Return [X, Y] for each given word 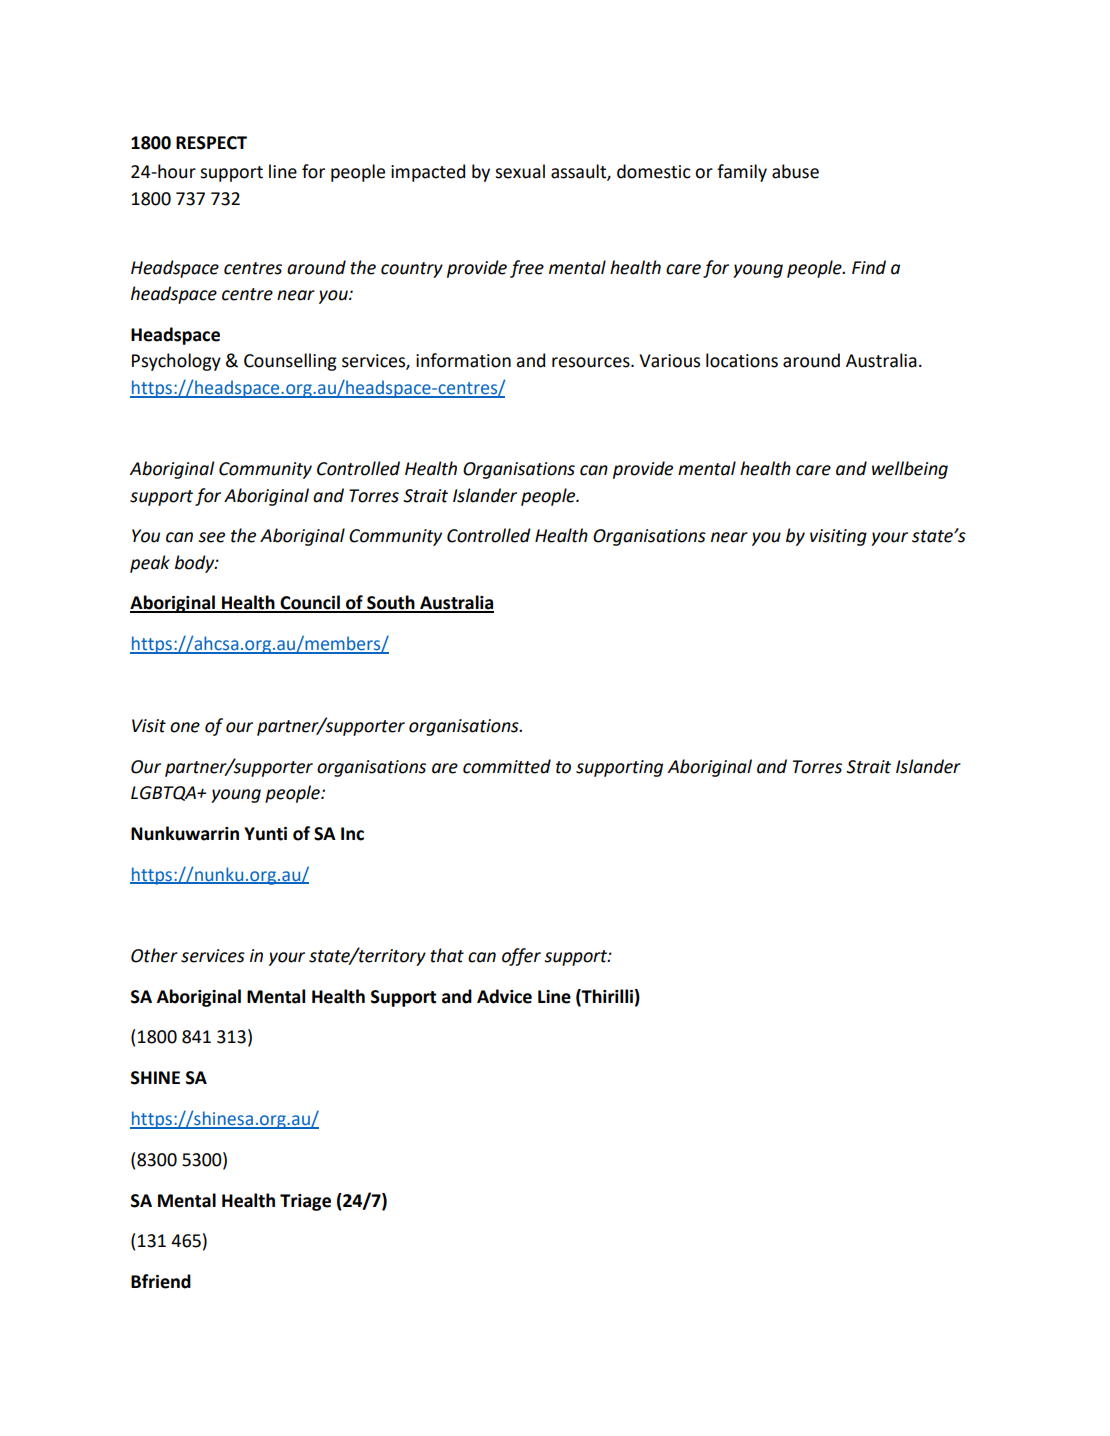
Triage [305, 1202]
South [391, 603]
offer [521, 957]
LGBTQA [165, 793]
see [211, 537]
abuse [795, 171]
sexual [520, 171]
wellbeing [910, 470]
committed [507, 766]
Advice [504, 996]
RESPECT [211, 143]
